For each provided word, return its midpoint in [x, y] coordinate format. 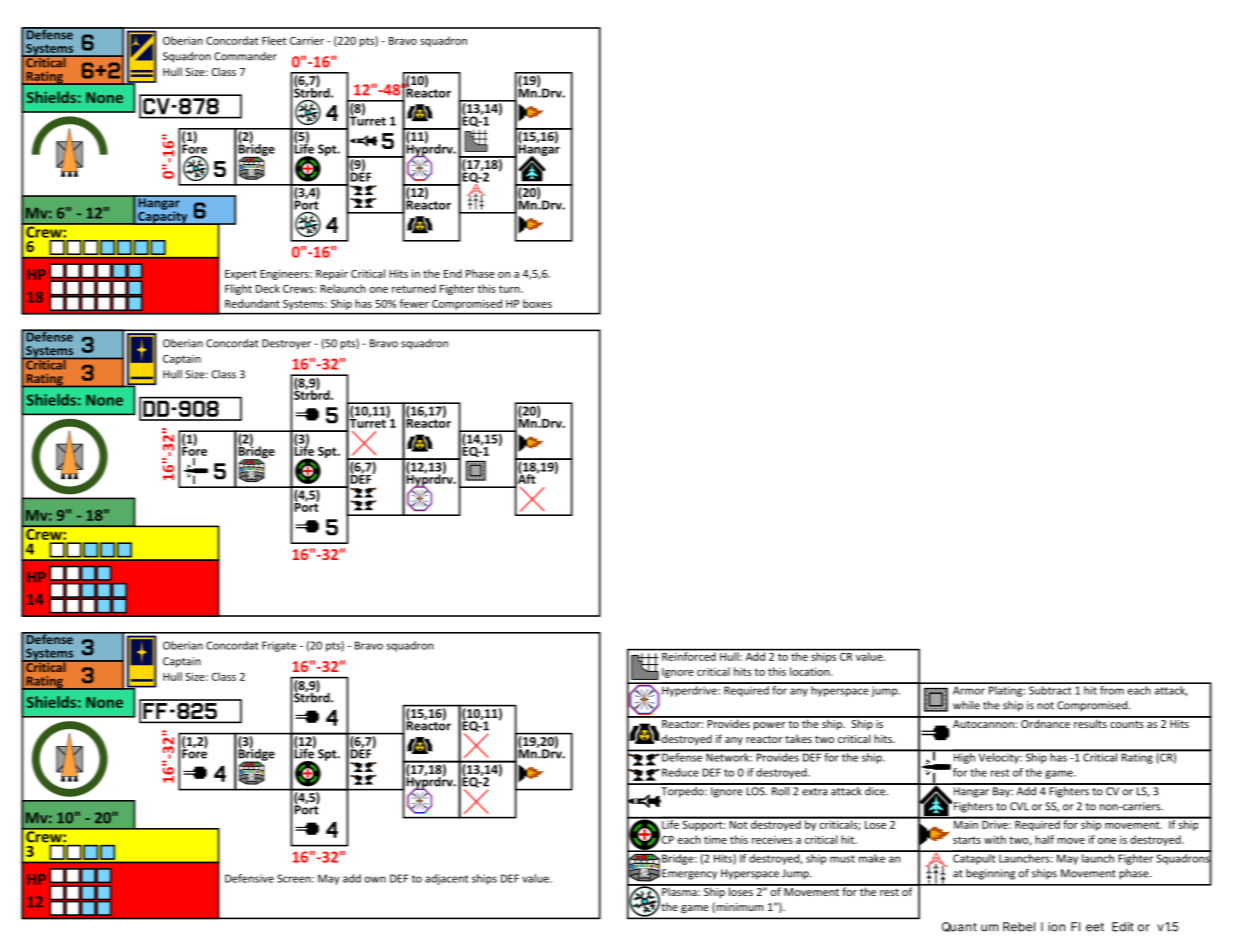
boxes [537, 303]
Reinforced [689, 655]
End [453, 273]
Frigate [279, 646]
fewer [414, 303]
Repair [332, 275]
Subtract [1050, 689]
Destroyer [286, 344]
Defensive [249, 878]
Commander [245, 56]
